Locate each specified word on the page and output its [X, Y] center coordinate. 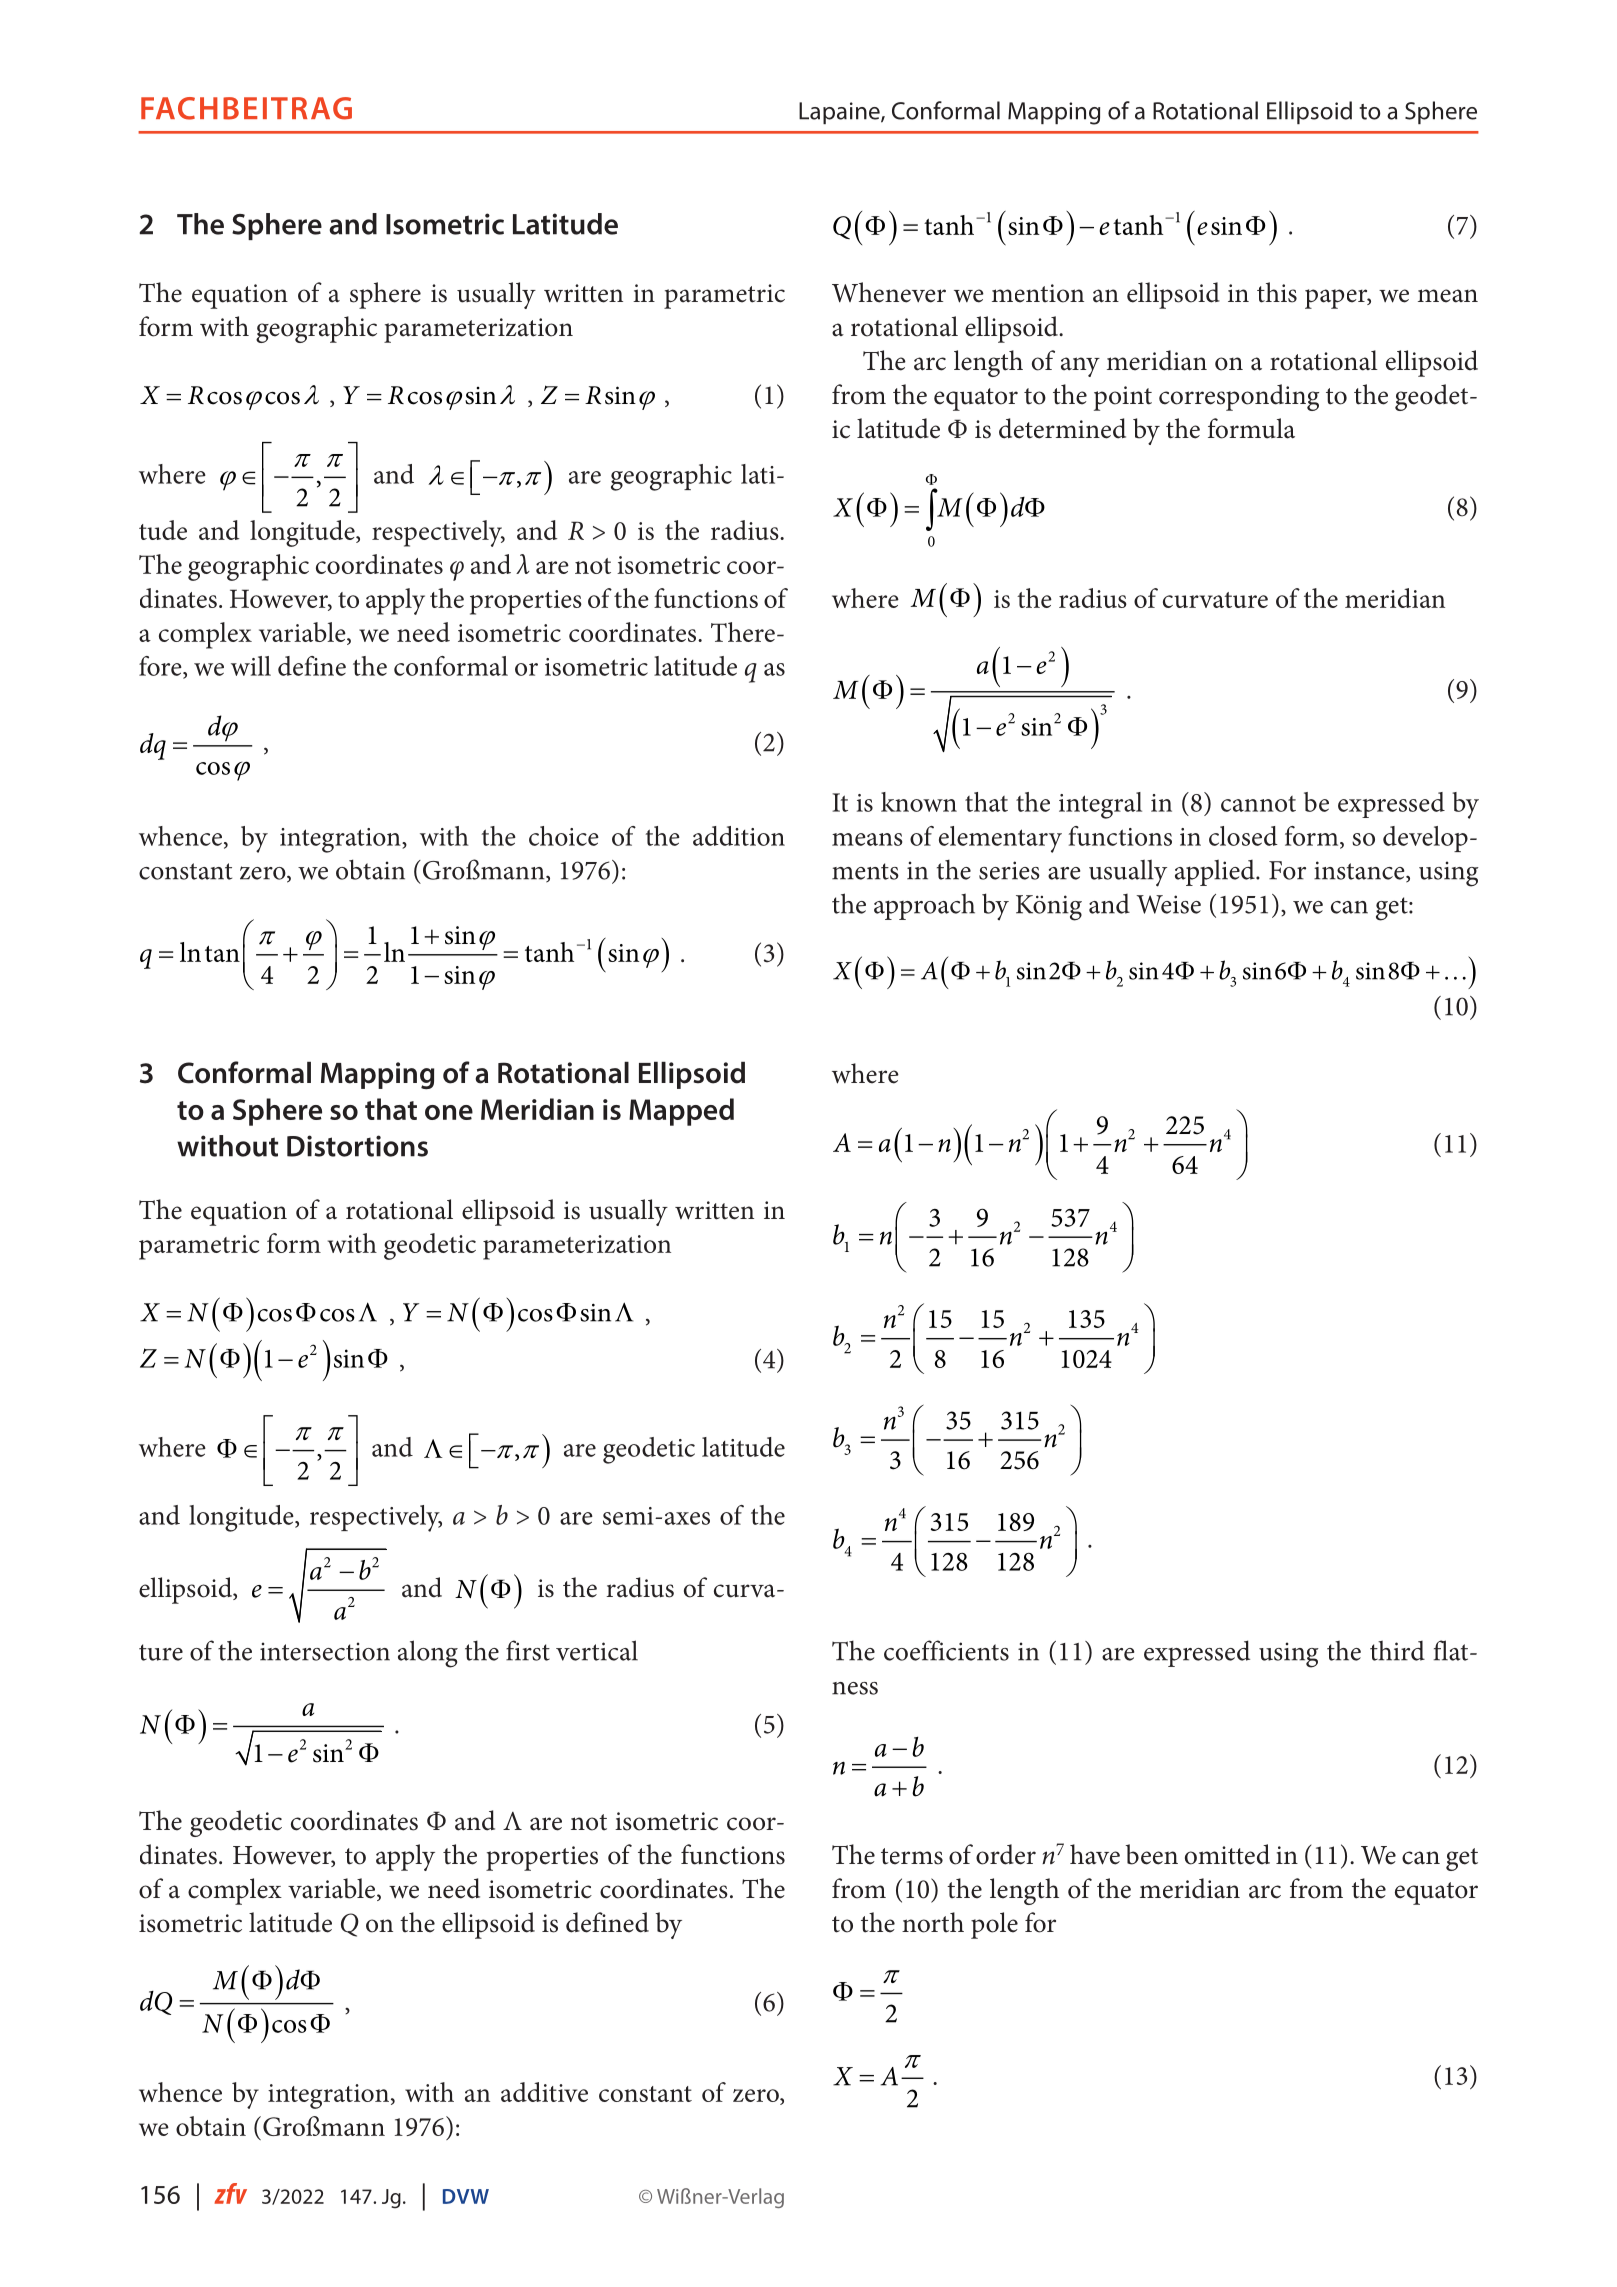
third [1397, 1650]
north [933, 1922]
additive [544, 2092]
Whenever [889, 292]
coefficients [946, 1650]
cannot [1258, 804]
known [919, 802]
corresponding [1239, 397]
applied [1216, 872]
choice [564, 836]
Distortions [357, 1146]
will [251, 666]
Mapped [681, 1112]
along [428, 1654]
